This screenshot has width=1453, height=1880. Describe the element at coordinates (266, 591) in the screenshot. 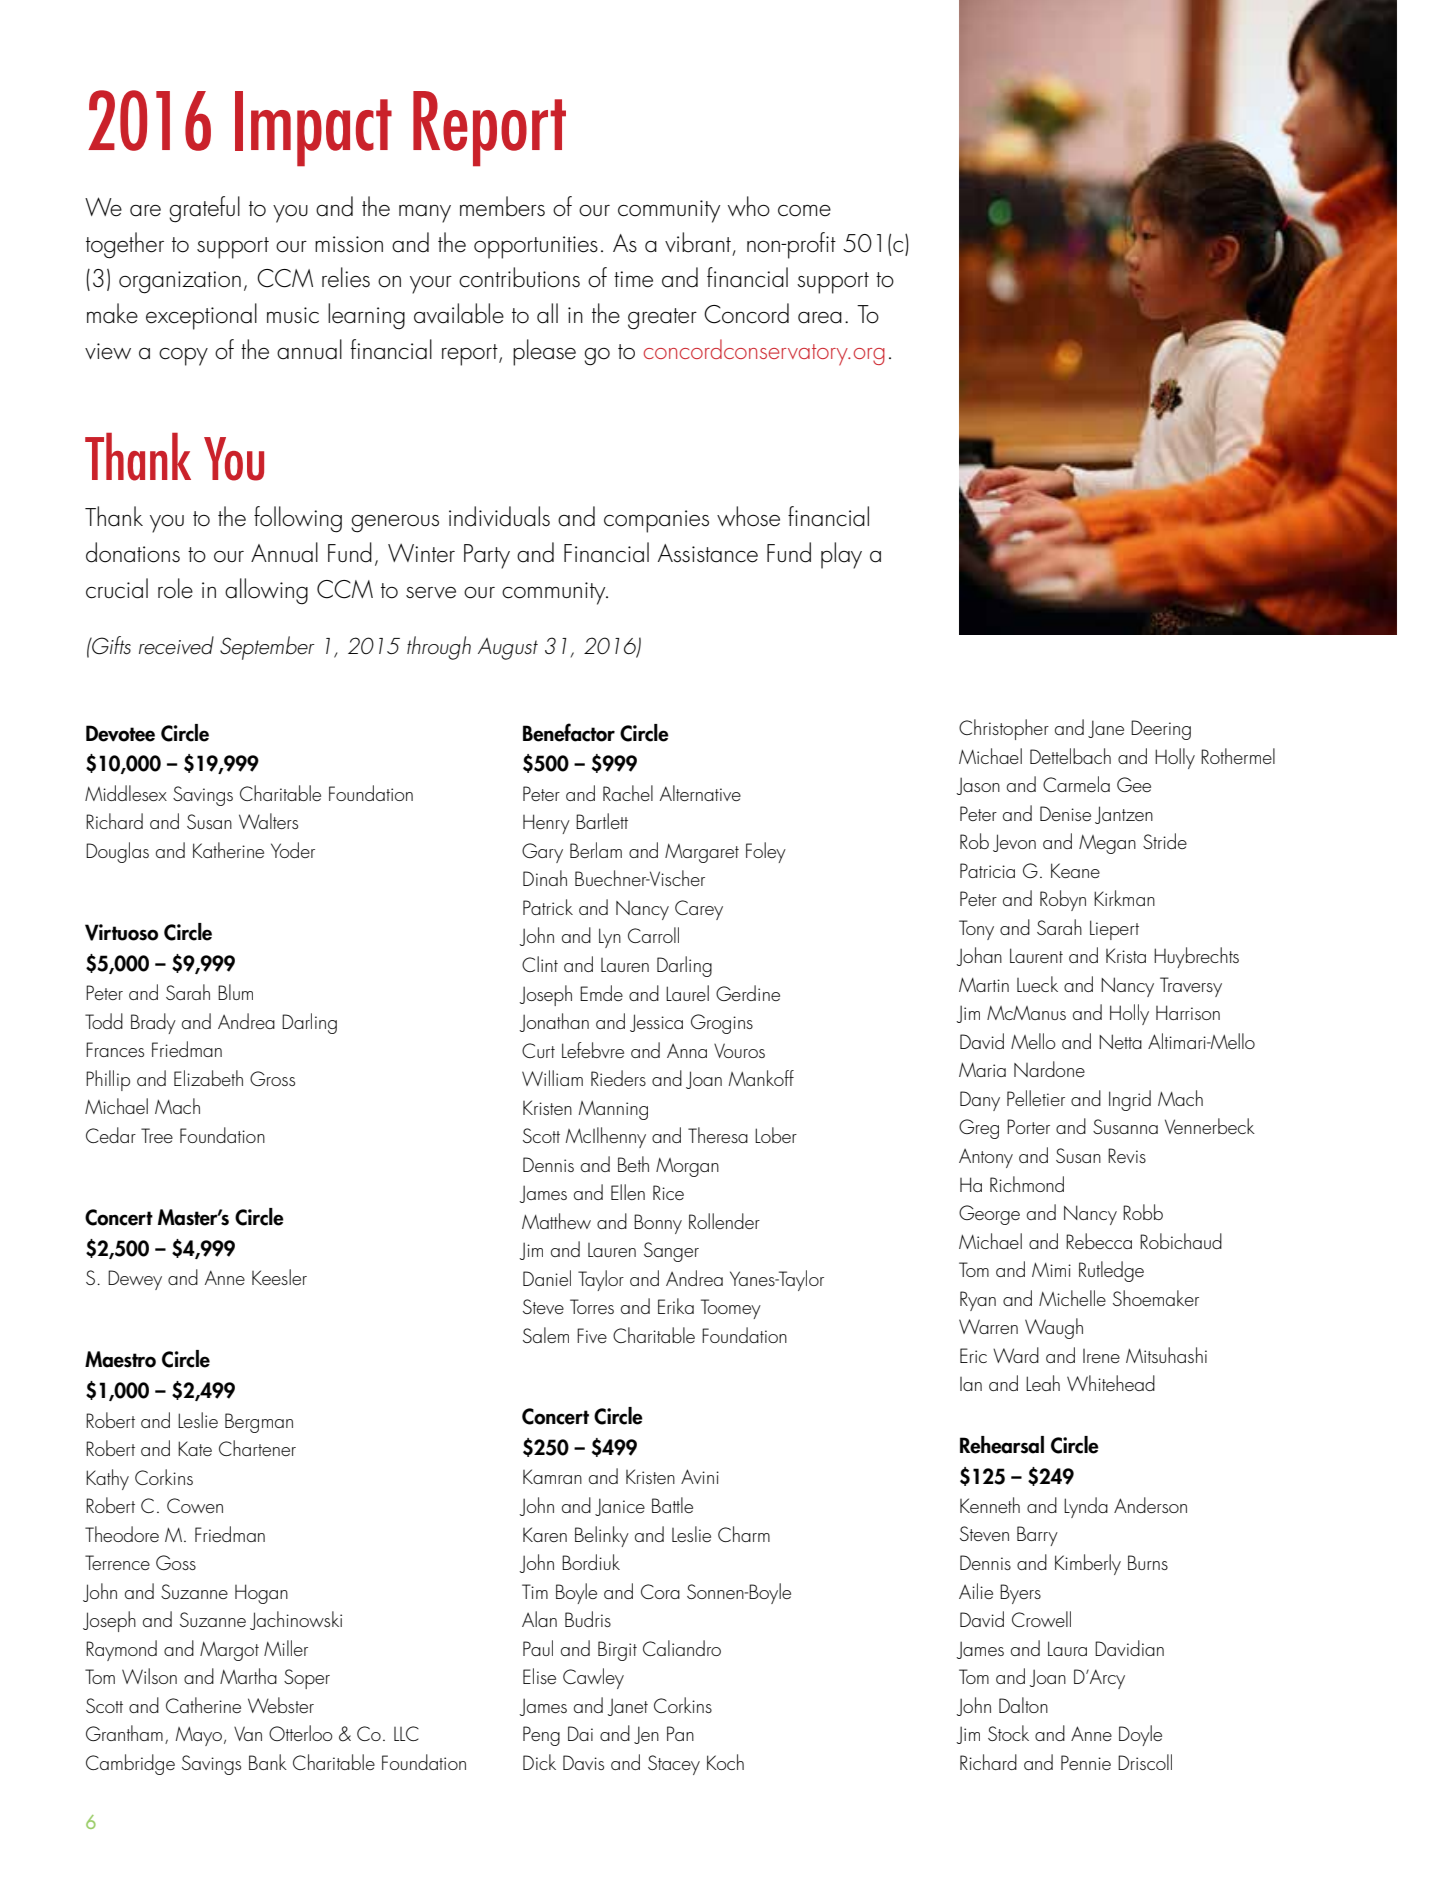

I see `allowing` at that location.
